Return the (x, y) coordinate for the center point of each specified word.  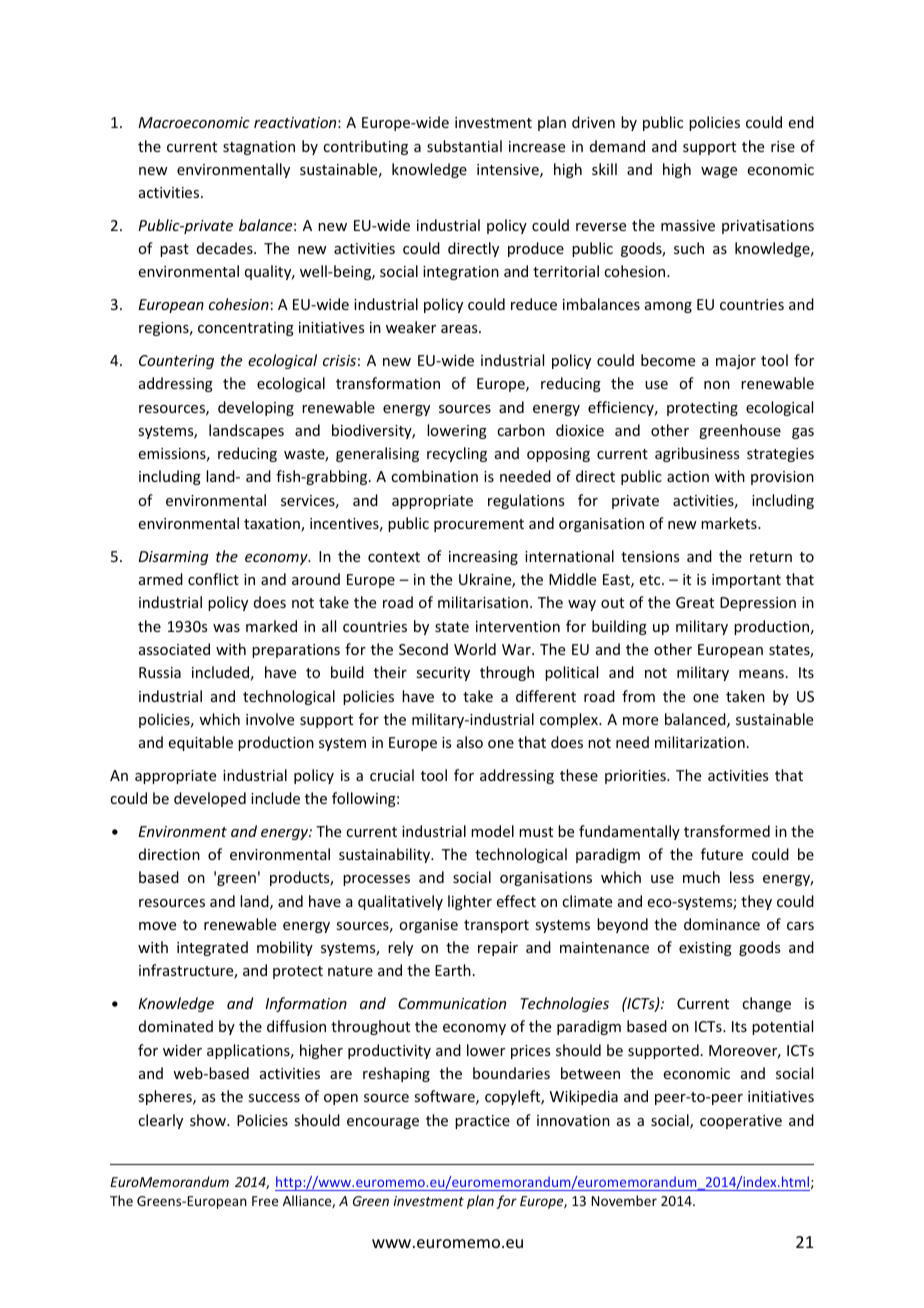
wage (719, 172)
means (761, 674)
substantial (464, 146)
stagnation (259, 148)
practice (482, 1122)
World (475, 649)
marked (271, 626)
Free (265, 1201)
